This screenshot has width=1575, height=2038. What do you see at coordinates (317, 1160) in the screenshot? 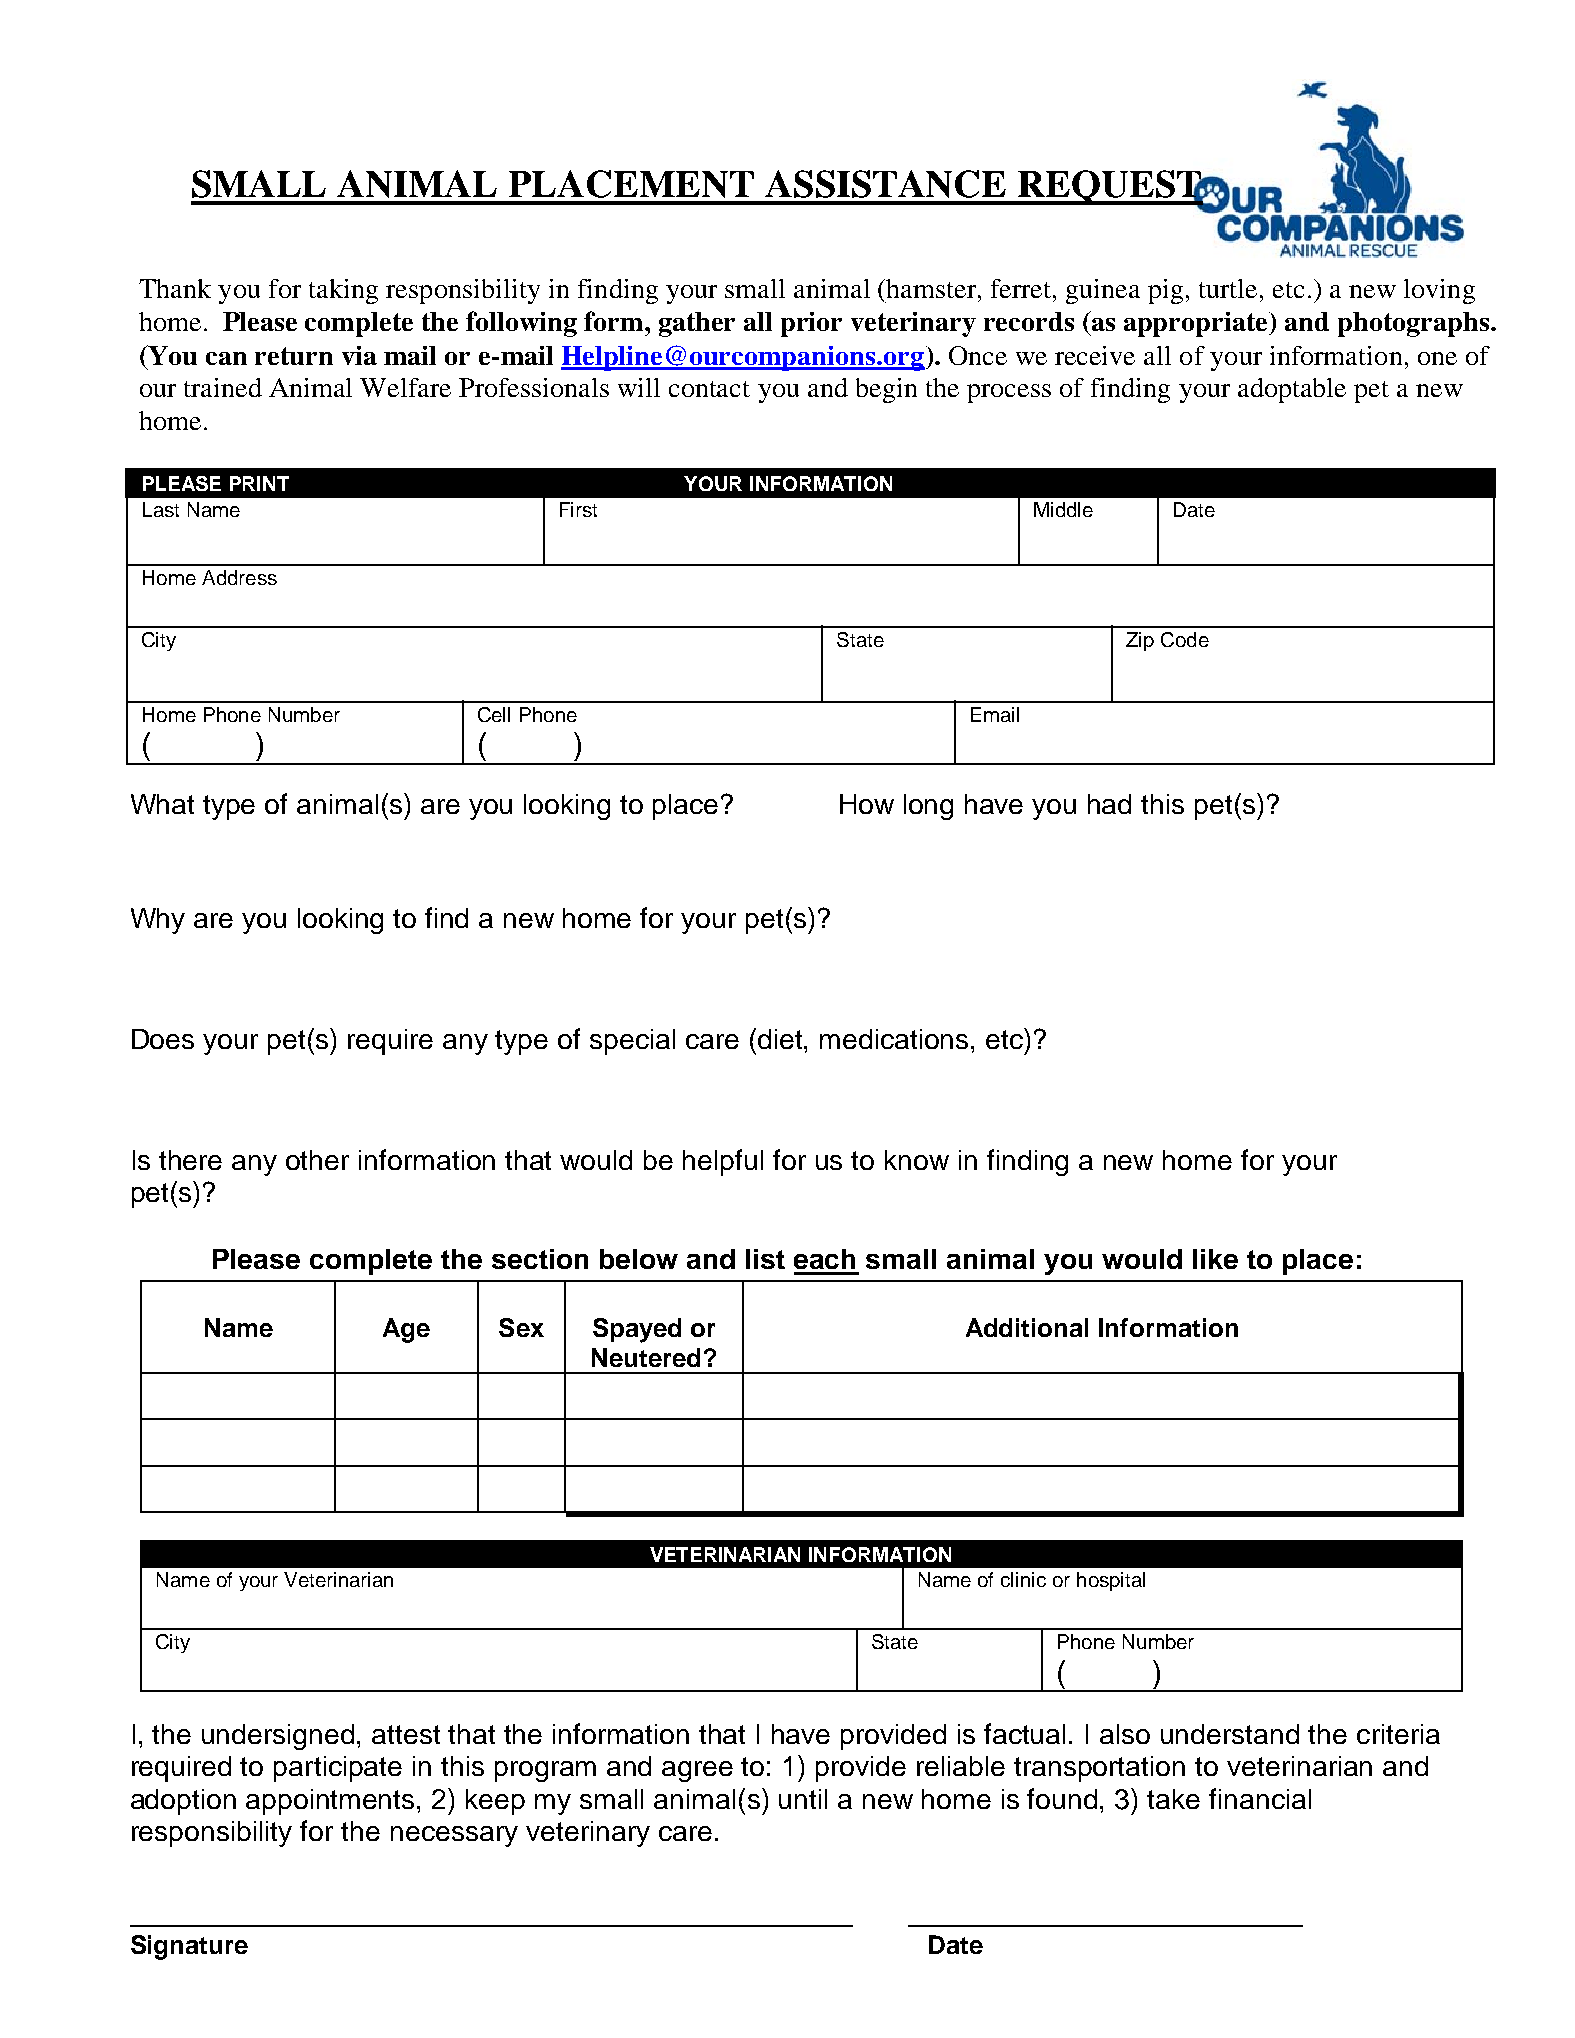
I see `other` at bounding box center [317, 1160].
